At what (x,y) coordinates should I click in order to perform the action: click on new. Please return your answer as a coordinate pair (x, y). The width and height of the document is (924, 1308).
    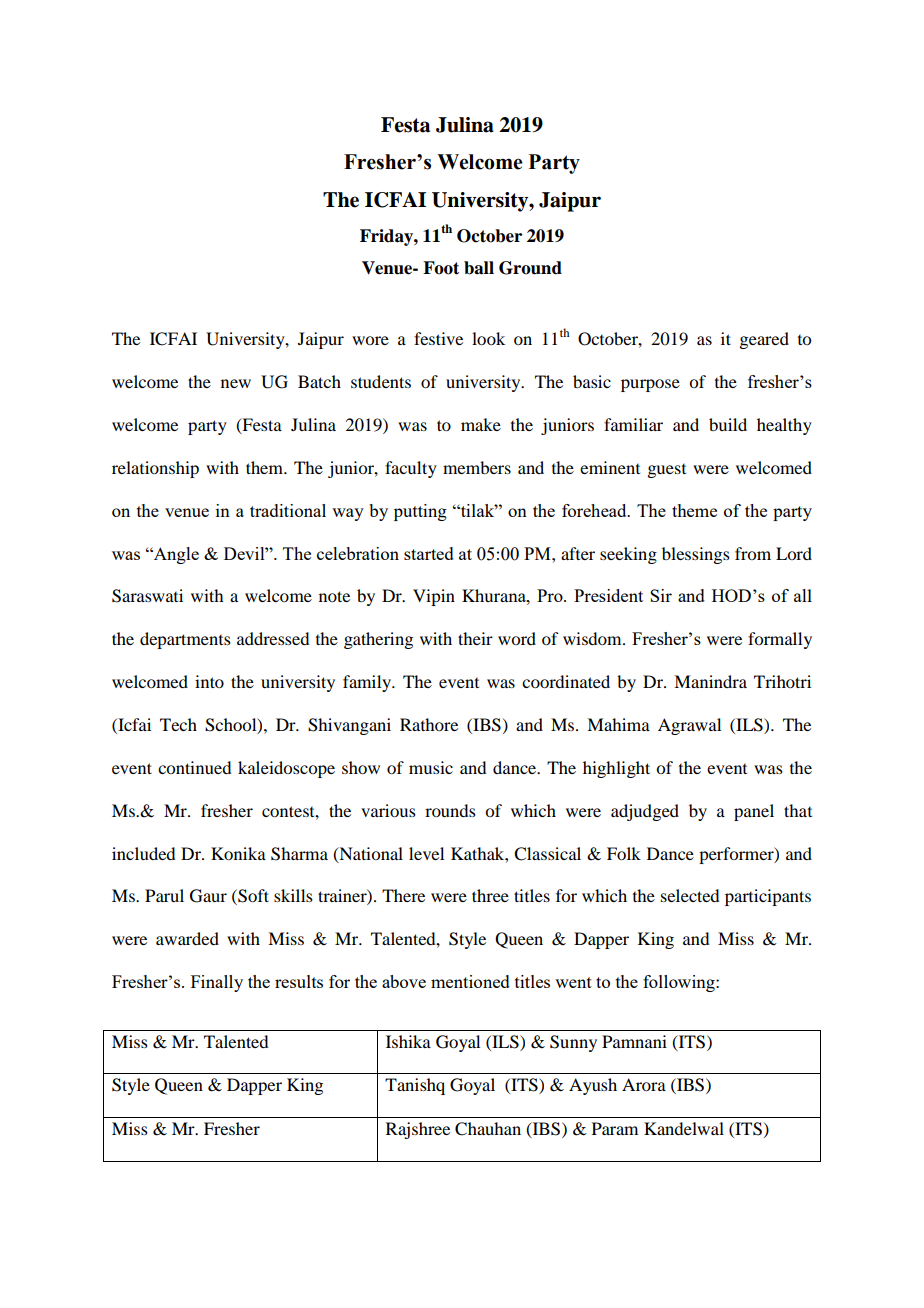
    Looking at the image, I should click on (236, 383).
